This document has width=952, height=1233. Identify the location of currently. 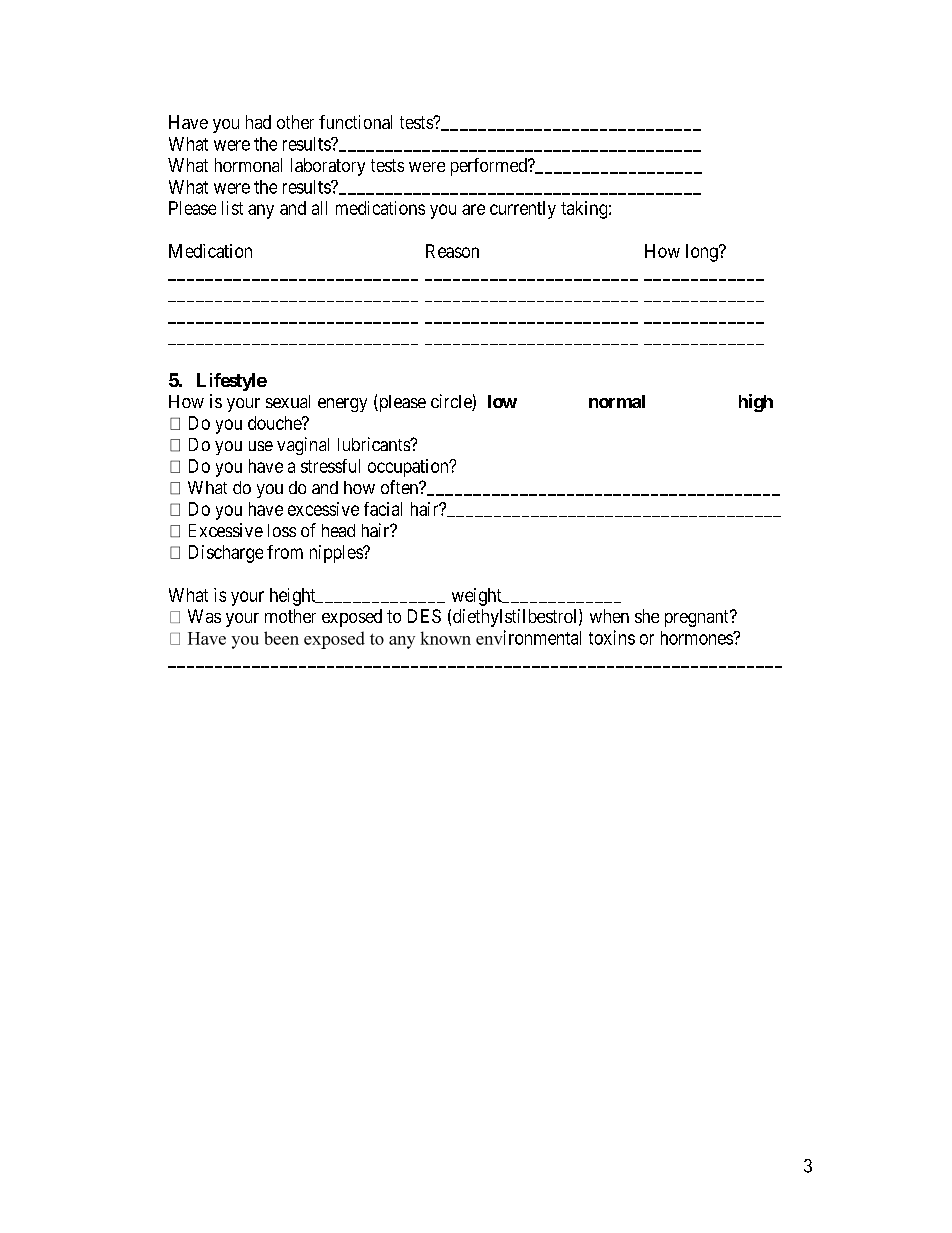
(523, 210).
